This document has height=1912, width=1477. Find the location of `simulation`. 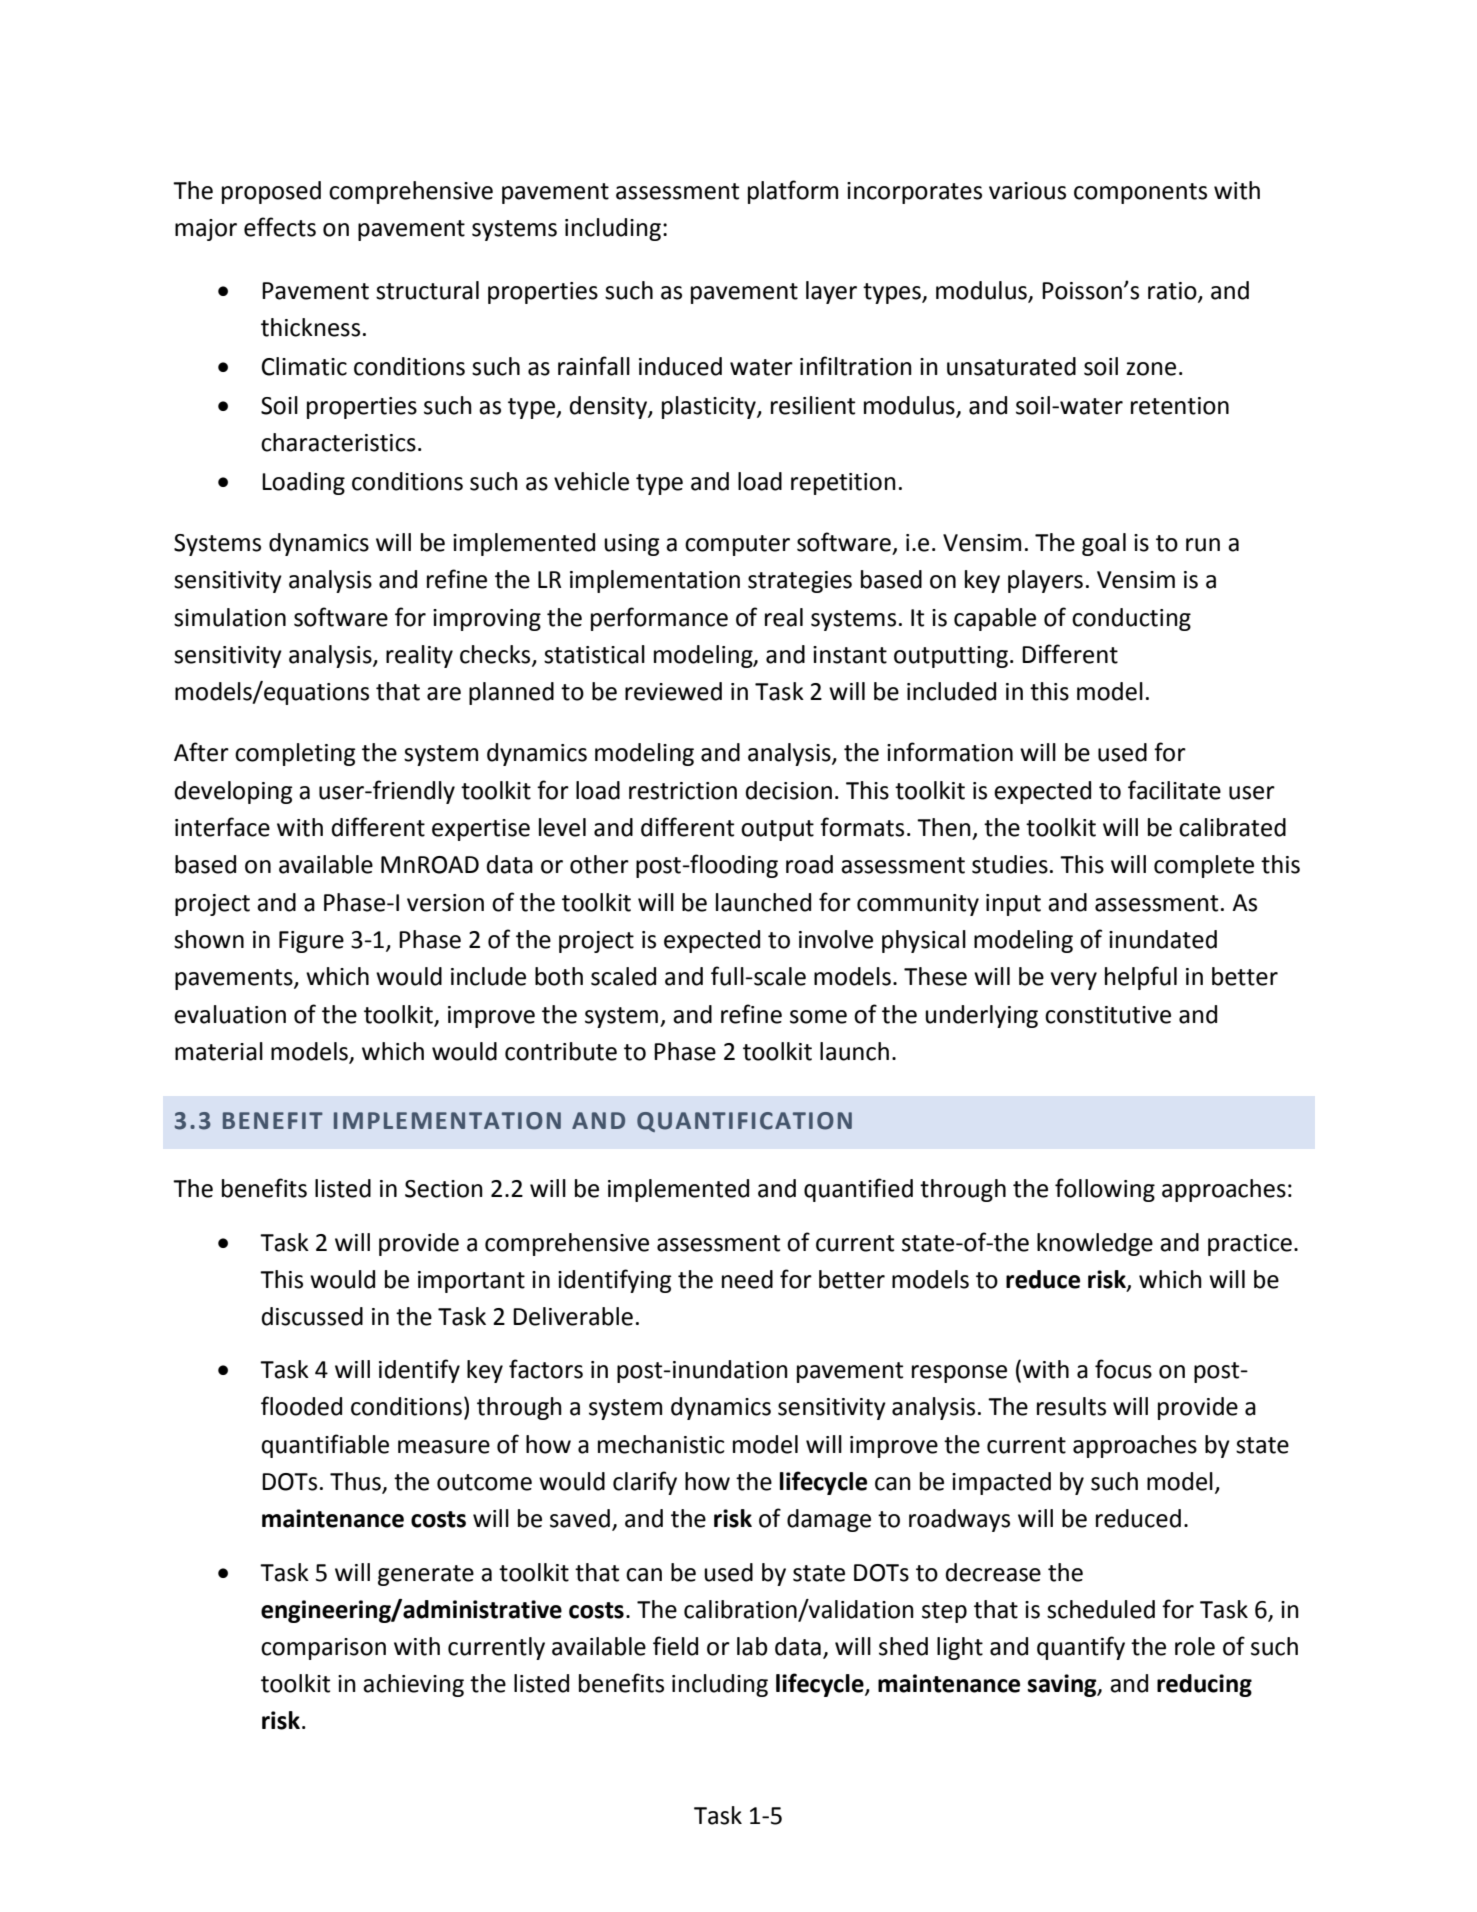

simulation is located at coordinates (230, 617).
